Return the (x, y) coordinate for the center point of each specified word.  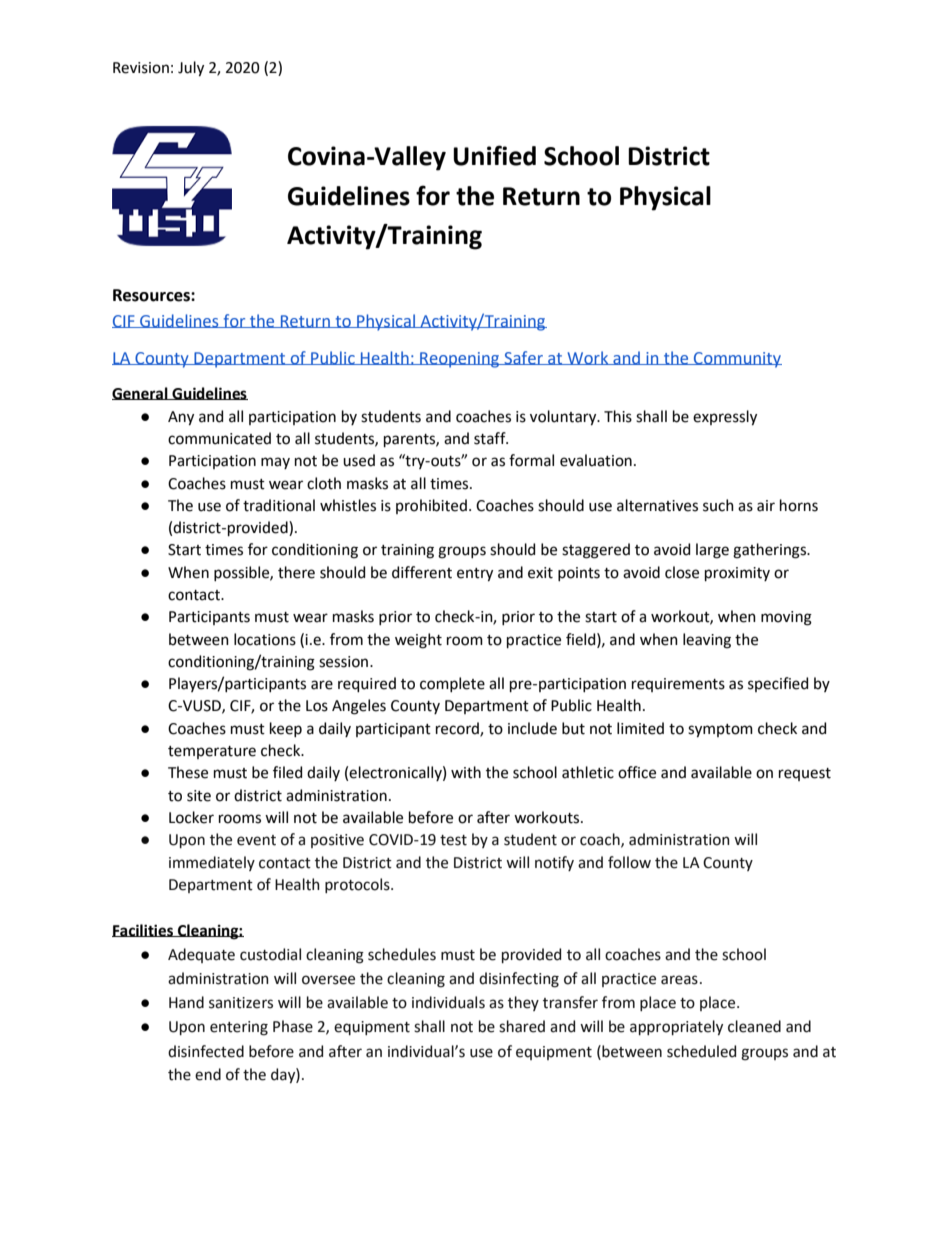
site (199, 796)
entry (475, 575)
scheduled (701, 1051)
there (296, 572)
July (191, 69)
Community (737, 360)
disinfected (206, 1051)
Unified (494, 155)
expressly (725, 418)
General (141, 393)
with (466, 772)
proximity (737, 574)
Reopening (460, 360)
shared (522, 1026)
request (805, 774)
